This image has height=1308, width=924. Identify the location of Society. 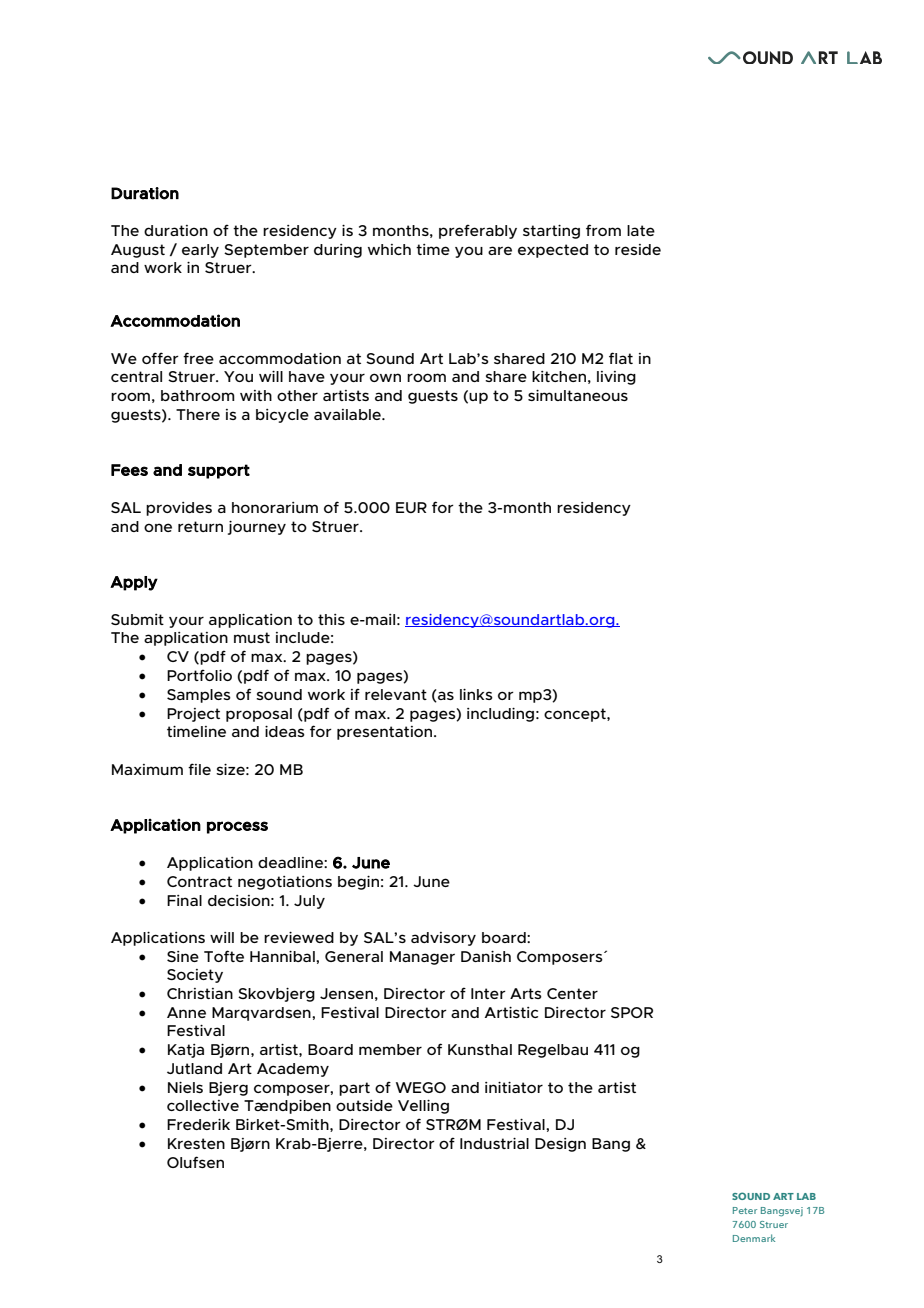
(195, 976).
